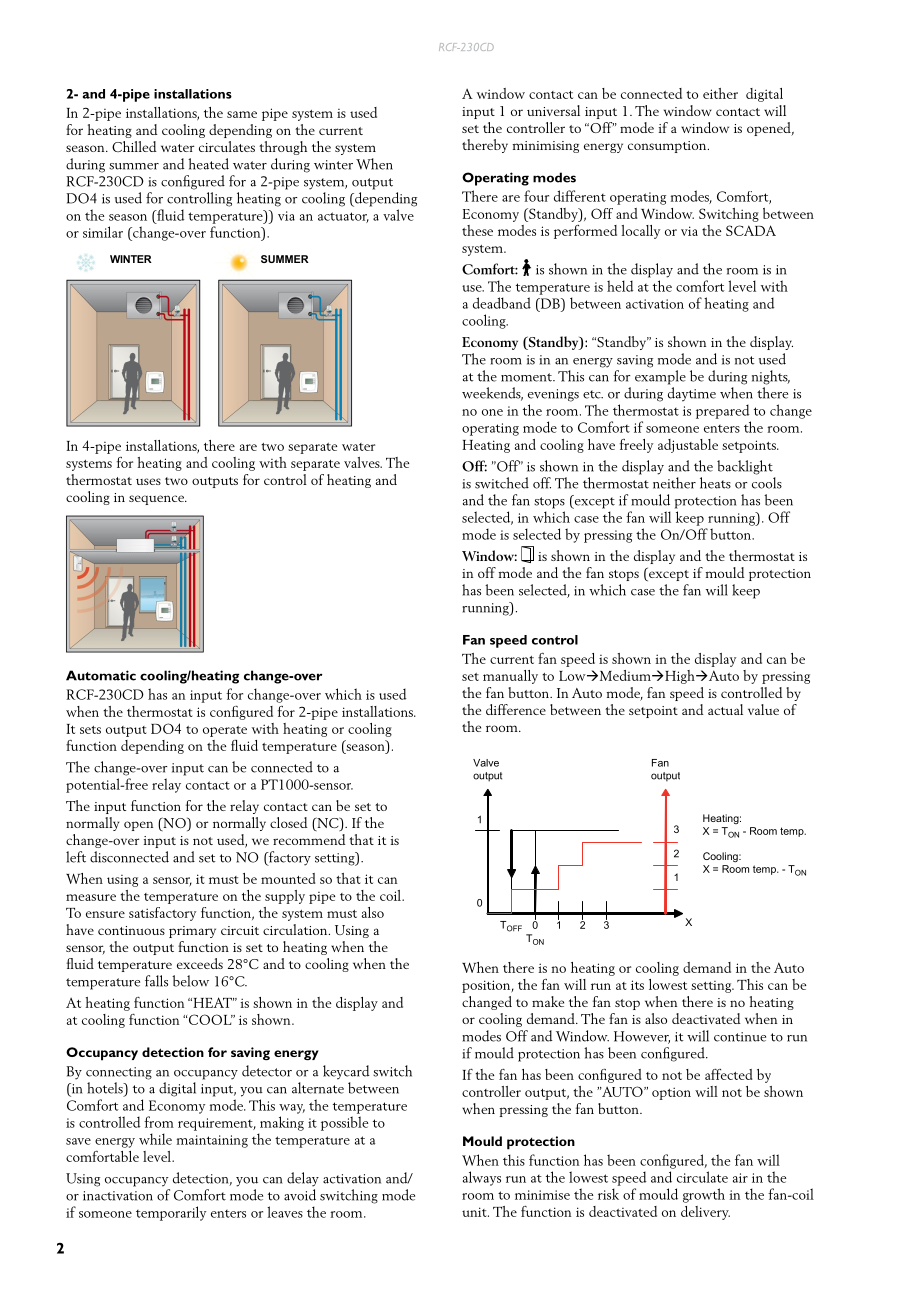 The width and height of the screenshot is (924, 1308). I want to click on uses, so click(148, 481).
